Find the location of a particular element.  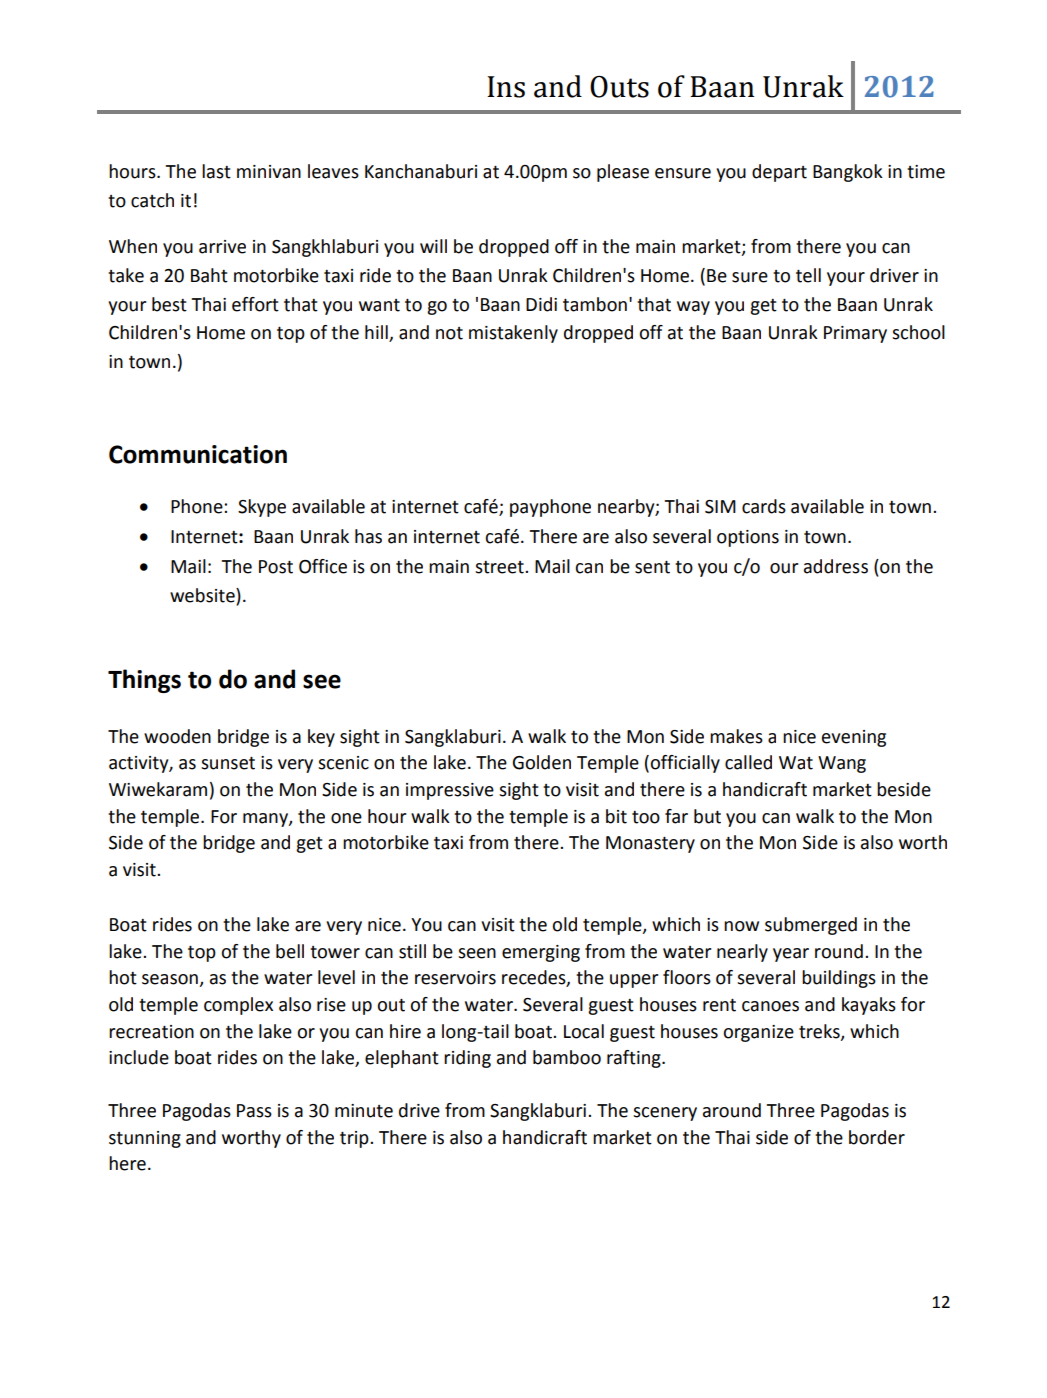

last is located at coordinates (216, 171).
